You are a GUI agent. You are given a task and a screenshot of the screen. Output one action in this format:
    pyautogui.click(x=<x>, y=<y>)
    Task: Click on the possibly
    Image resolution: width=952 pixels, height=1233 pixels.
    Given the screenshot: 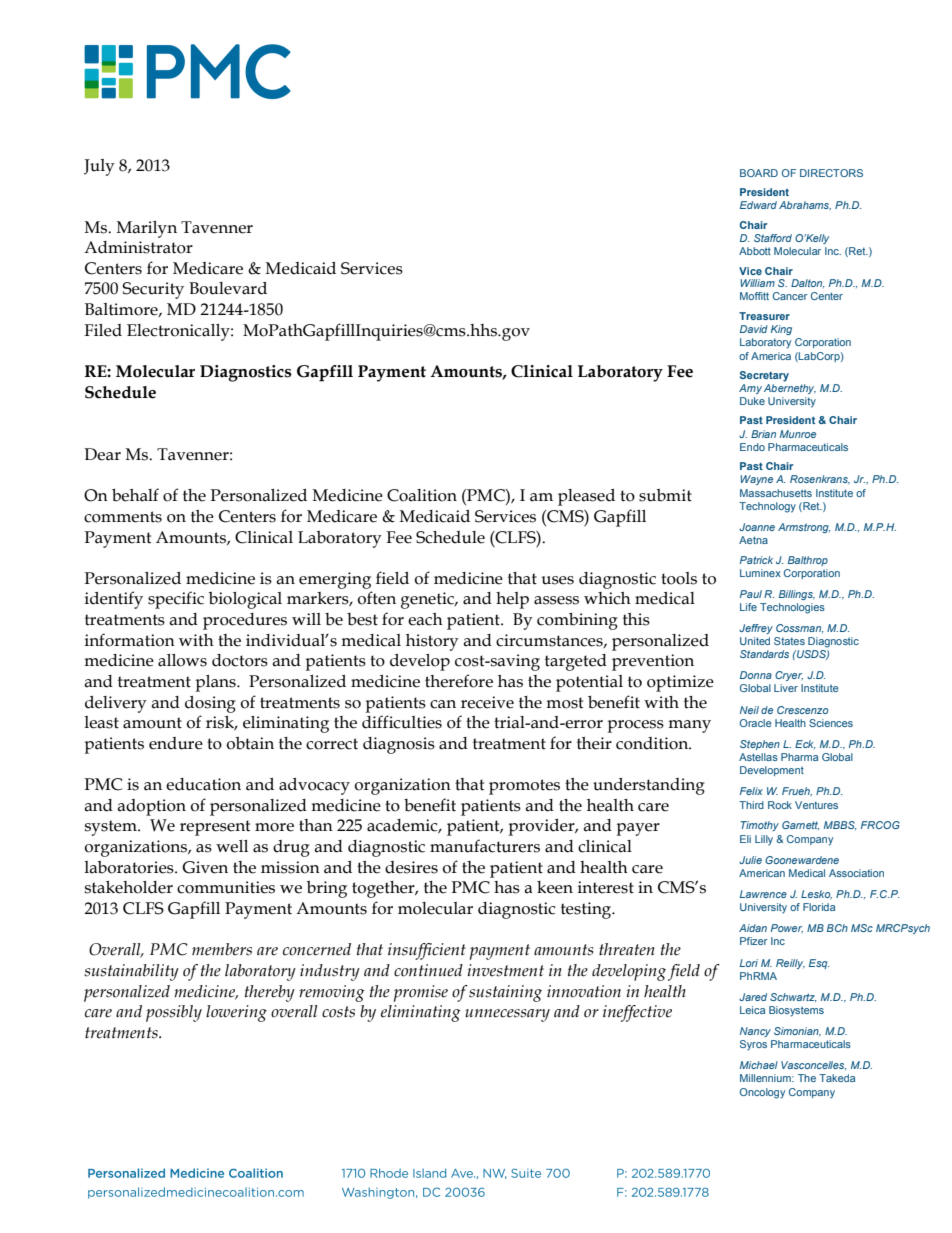 What is the action you would take?
    pyautogui.click(x=174, y=1013)
